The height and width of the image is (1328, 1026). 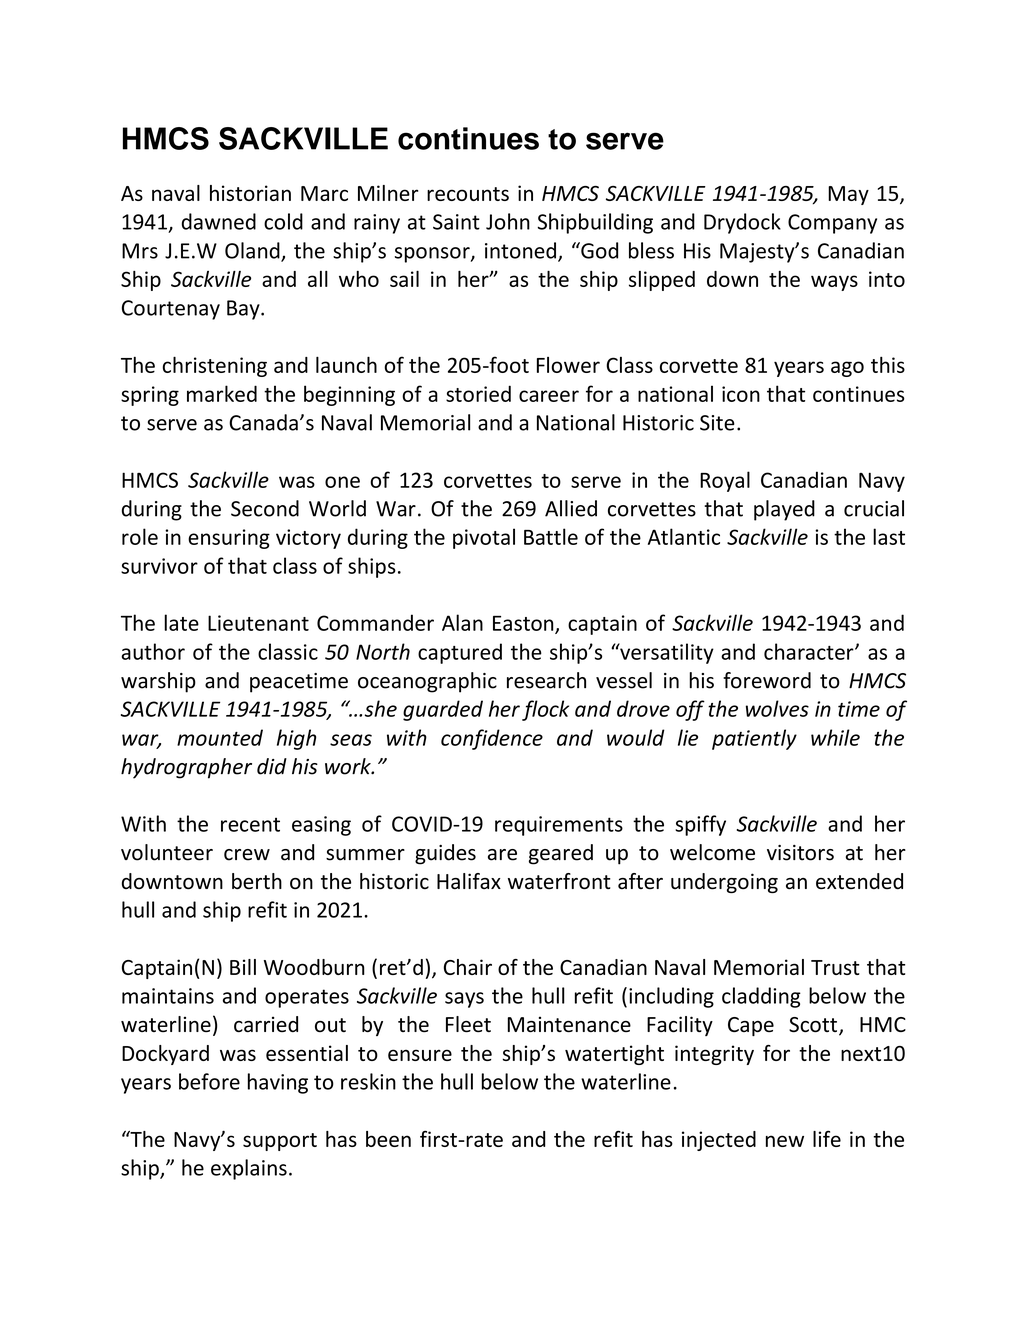 What do you see at coordinates (484, 538) in the image?
I see `pivotal` at bounding box center [484, 538].
